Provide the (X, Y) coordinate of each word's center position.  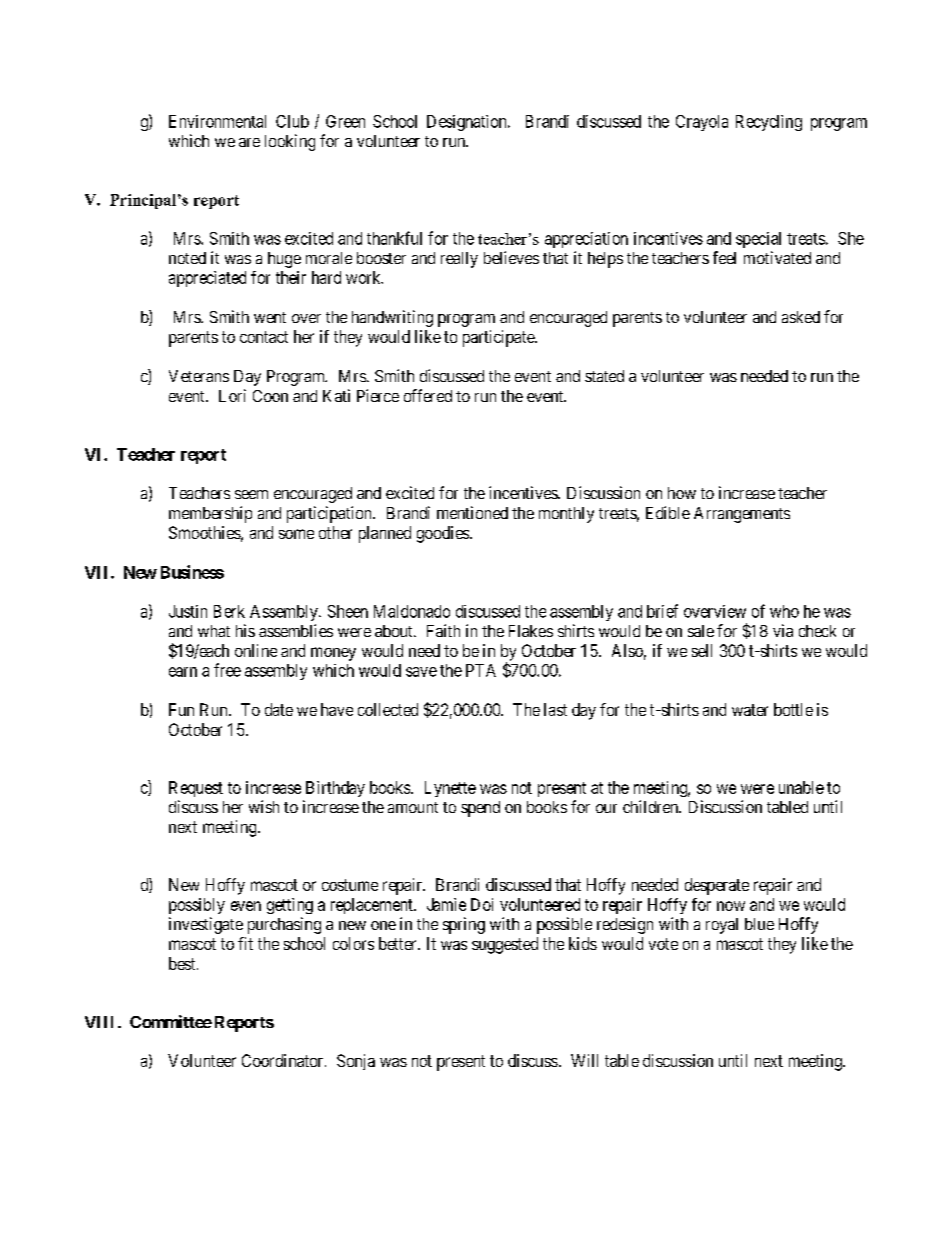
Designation (468, 123)
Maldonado (412, 611)
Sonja (356, 1062)
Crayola (702, 123)
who (784, 611)
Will (584, 1060)
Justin (188, 611)
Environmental (217, 121)
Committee (171, 1021)
